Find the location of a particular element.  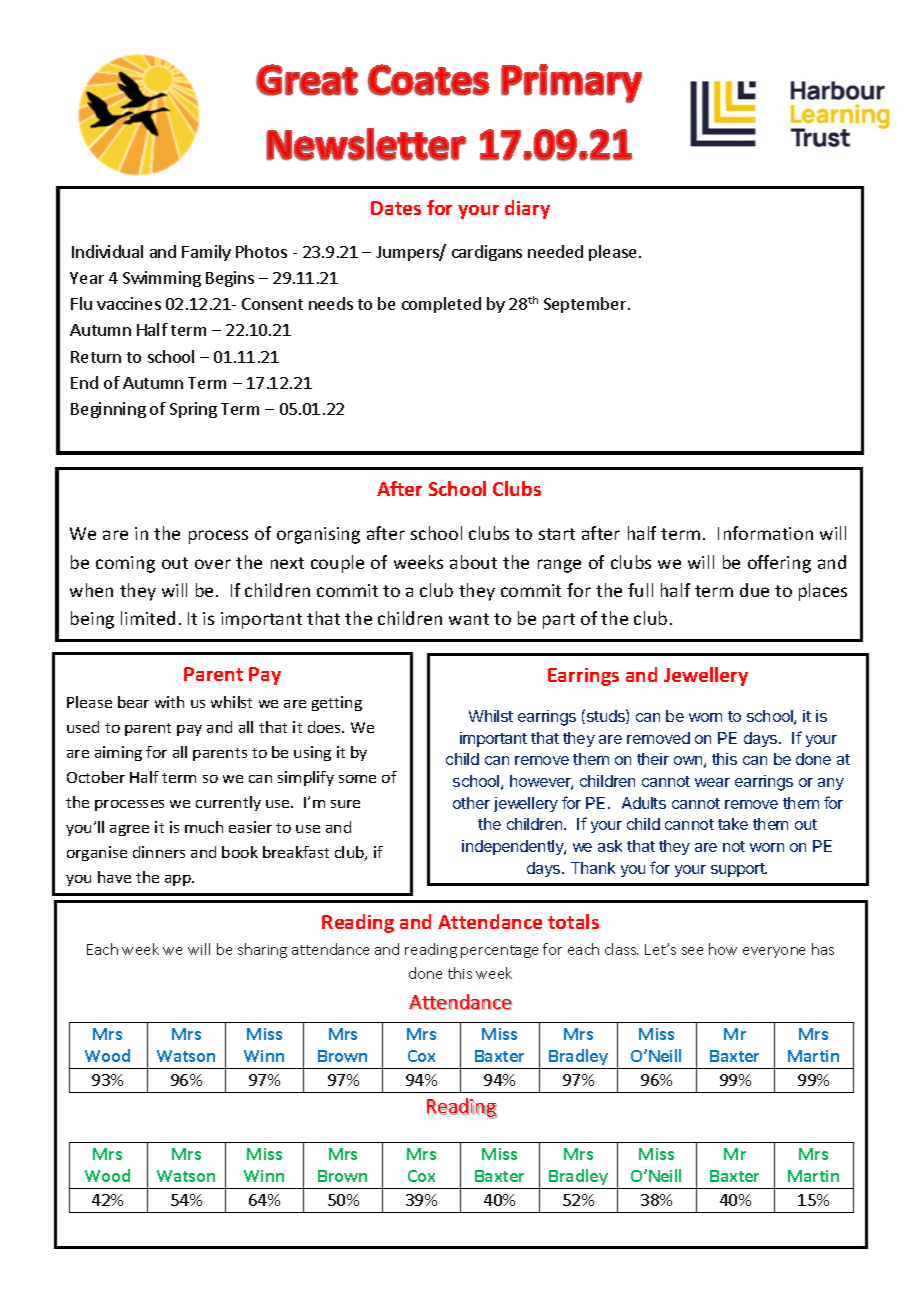

about is located at coordinates (473, 562).
